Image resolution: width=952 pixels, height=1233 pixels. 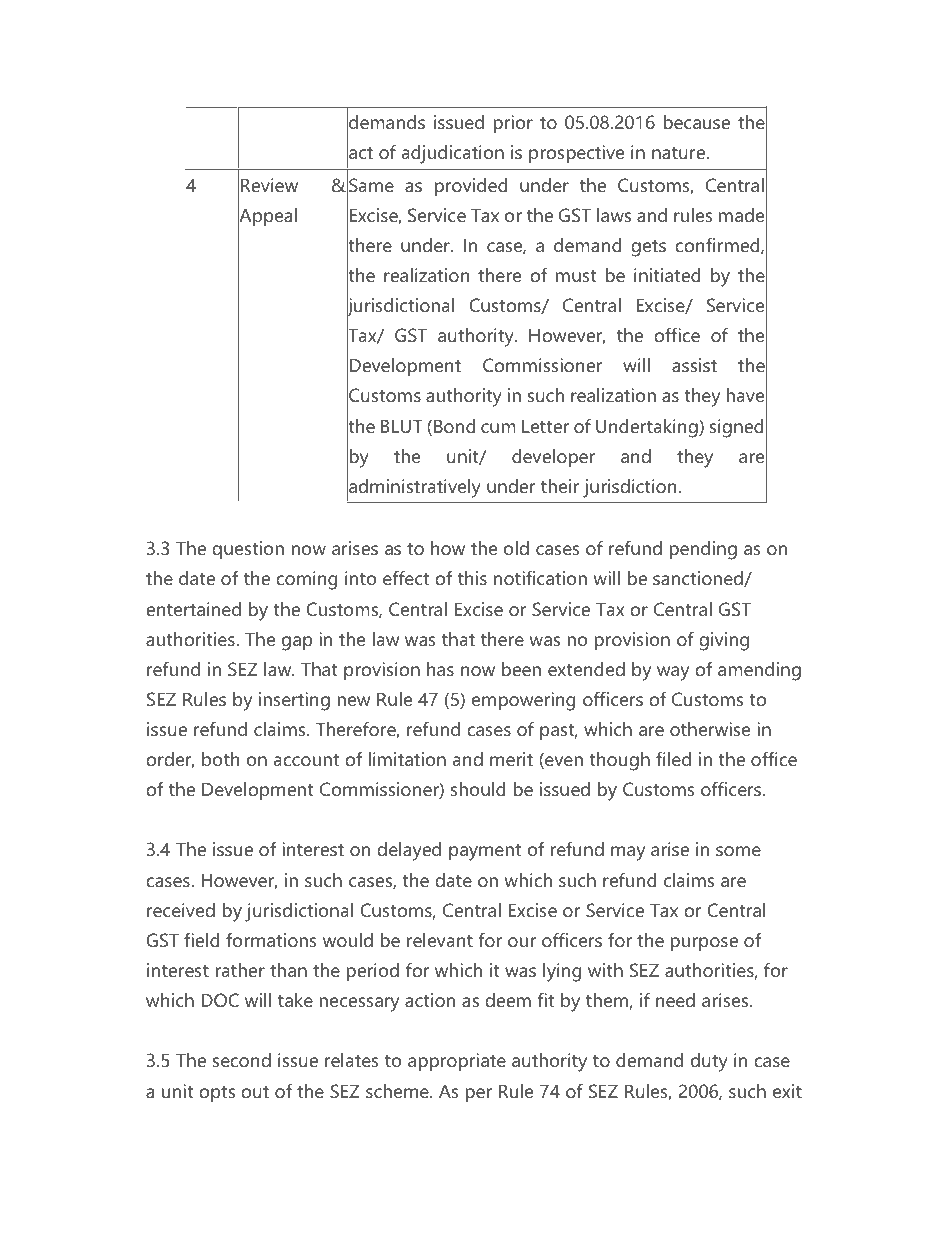 What do you see at coordinates (453, 154) in the image?
I see `adjudication` at bounding box center [453, 154].
